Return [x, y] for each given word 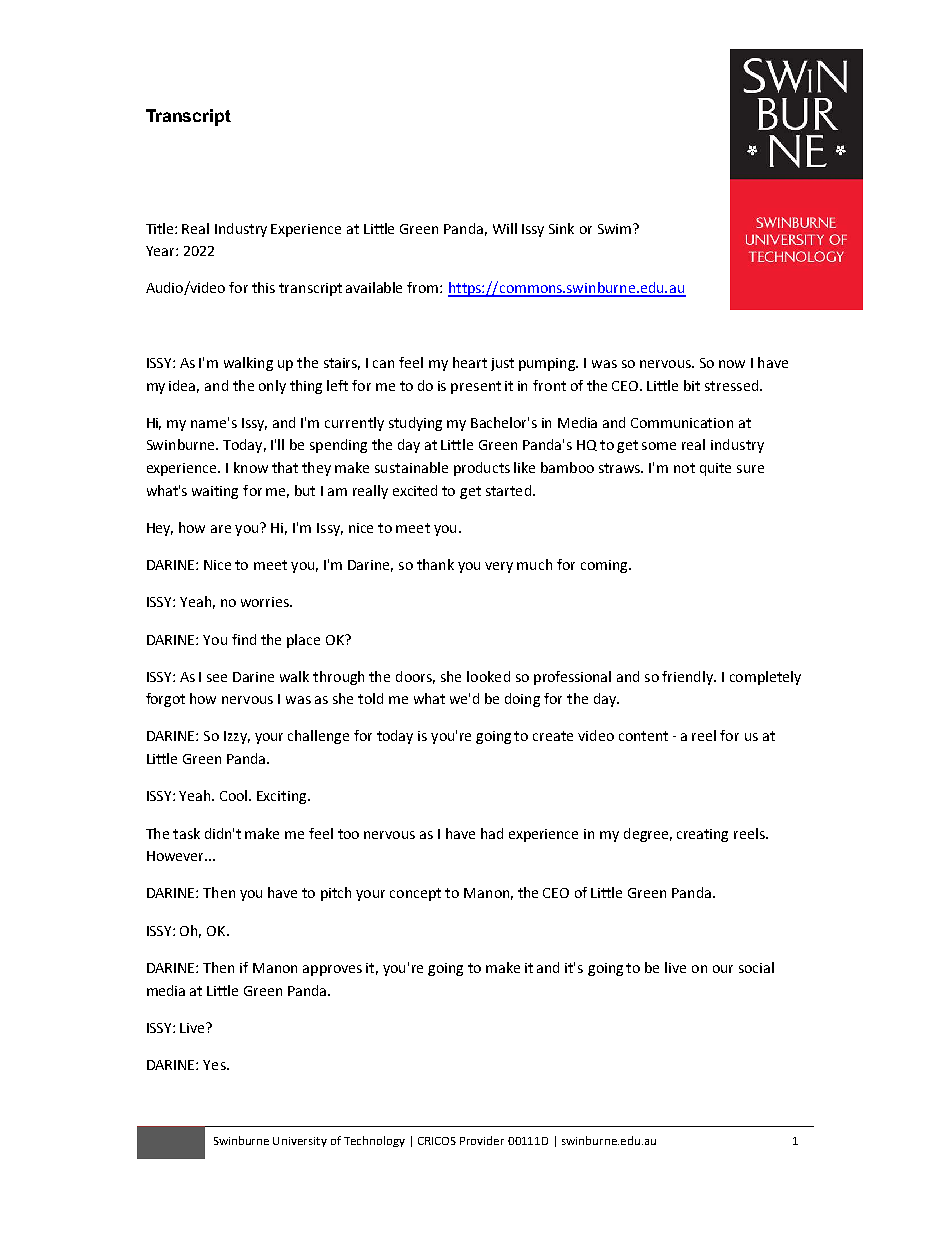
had [492, 833]
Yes [215, 1065]
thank [435, 564]
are [221, 529]
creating [702, 835]
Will [505, 228]
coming [605, 566]
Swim [616, 229]
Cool [235, 795]
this [263, 287]
